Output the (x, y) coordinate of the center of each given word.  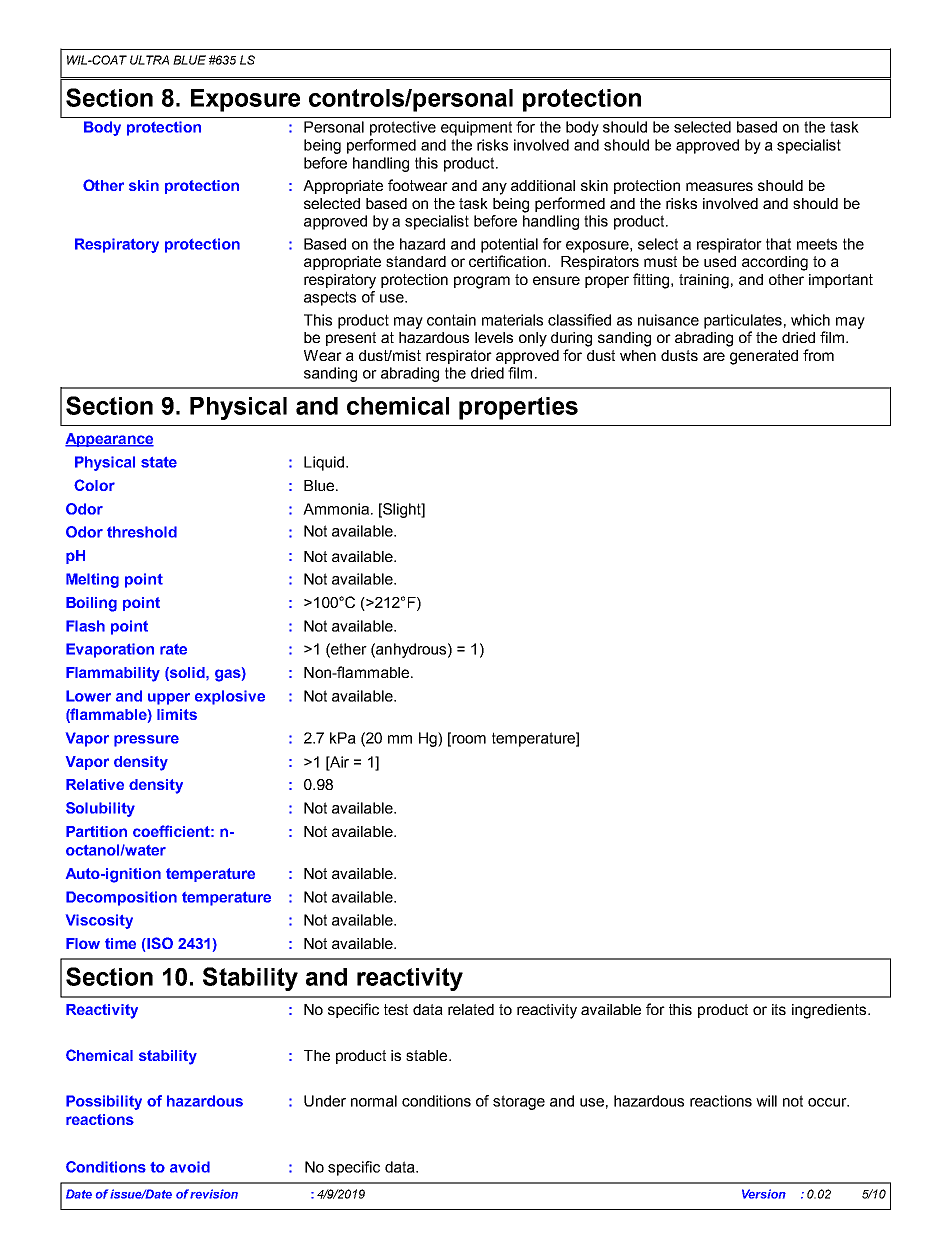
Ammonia (337, 509)
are (714, 356)
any (494, 188)
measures (719, 186)
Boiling (91, 604)
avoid (190, 1167)
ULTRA (149, 60)
